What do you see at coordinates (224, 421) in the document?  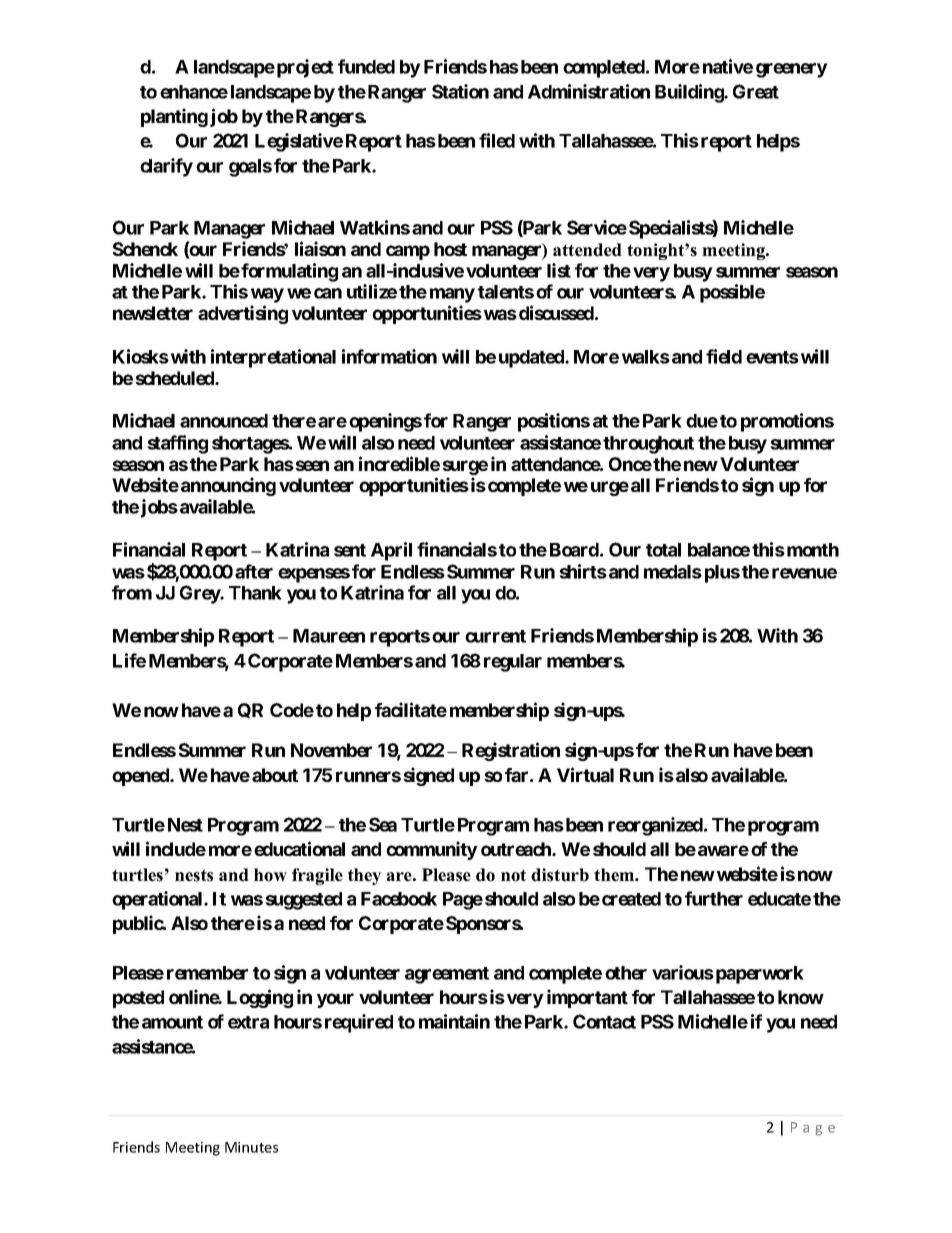 I see `announced` at bounding box center [224, 421].
